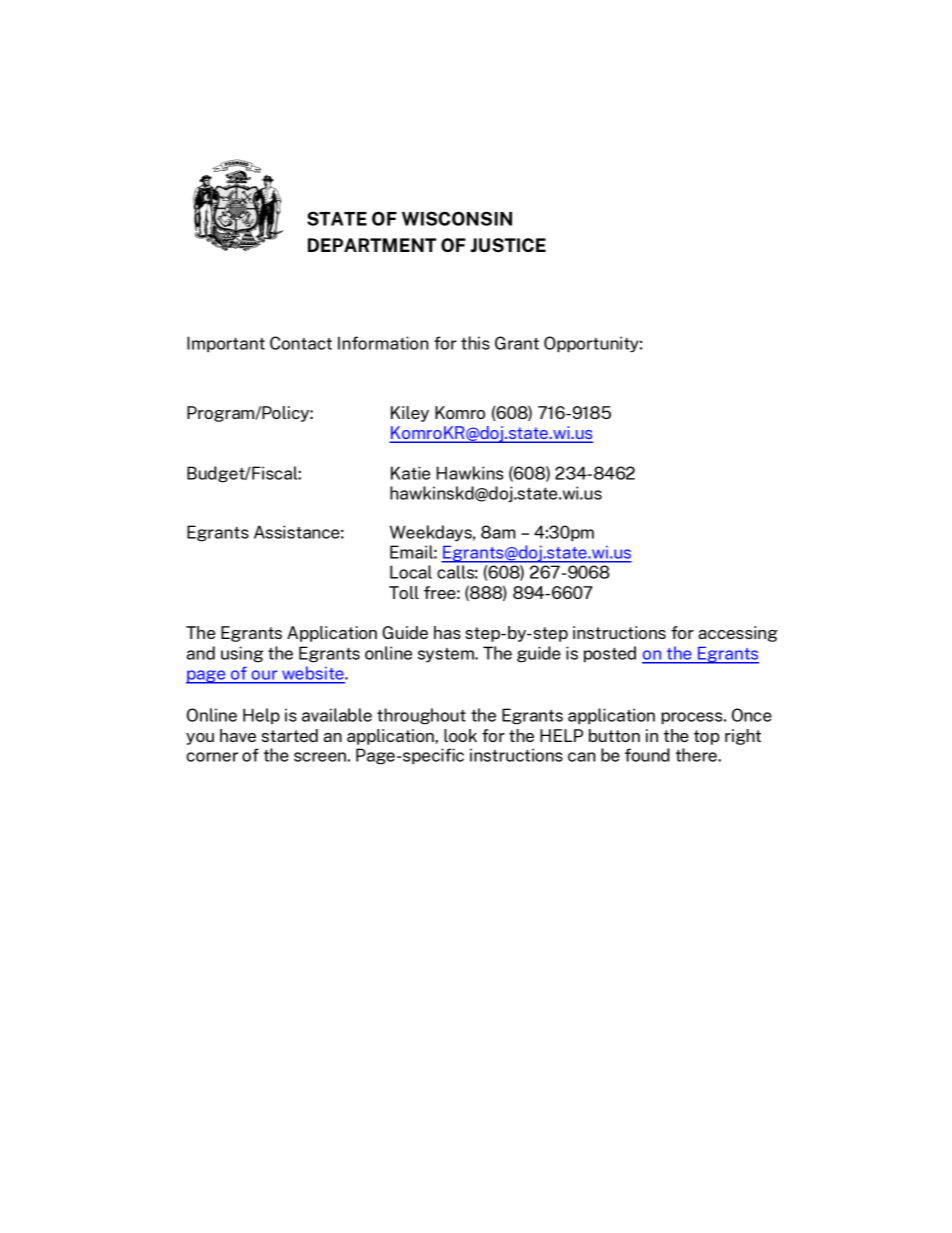 The width and height of the screenshot is (952, 1233). I want to click on Toll, so click(404, 592).
